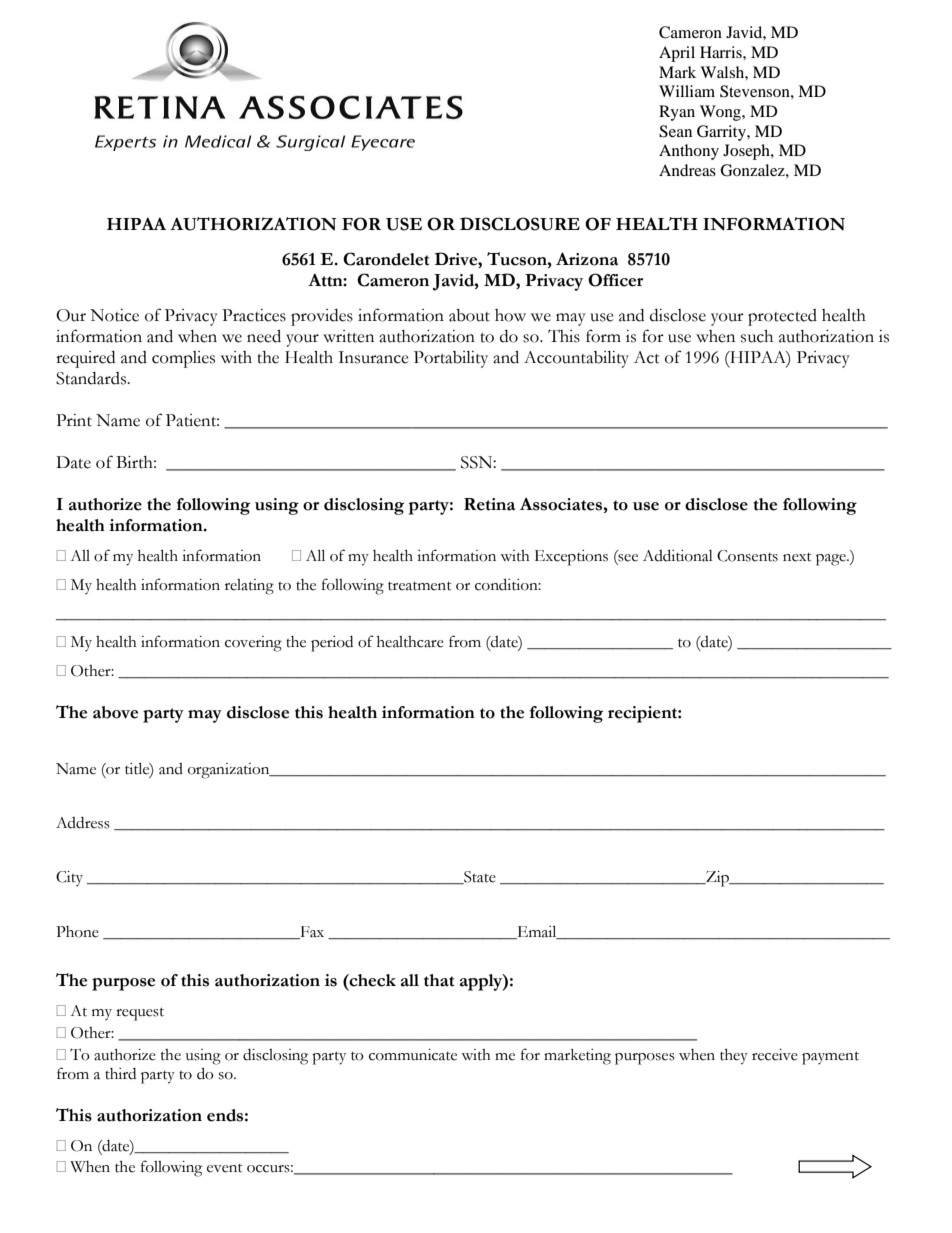  I want to click on relating, so click(249, 587).
